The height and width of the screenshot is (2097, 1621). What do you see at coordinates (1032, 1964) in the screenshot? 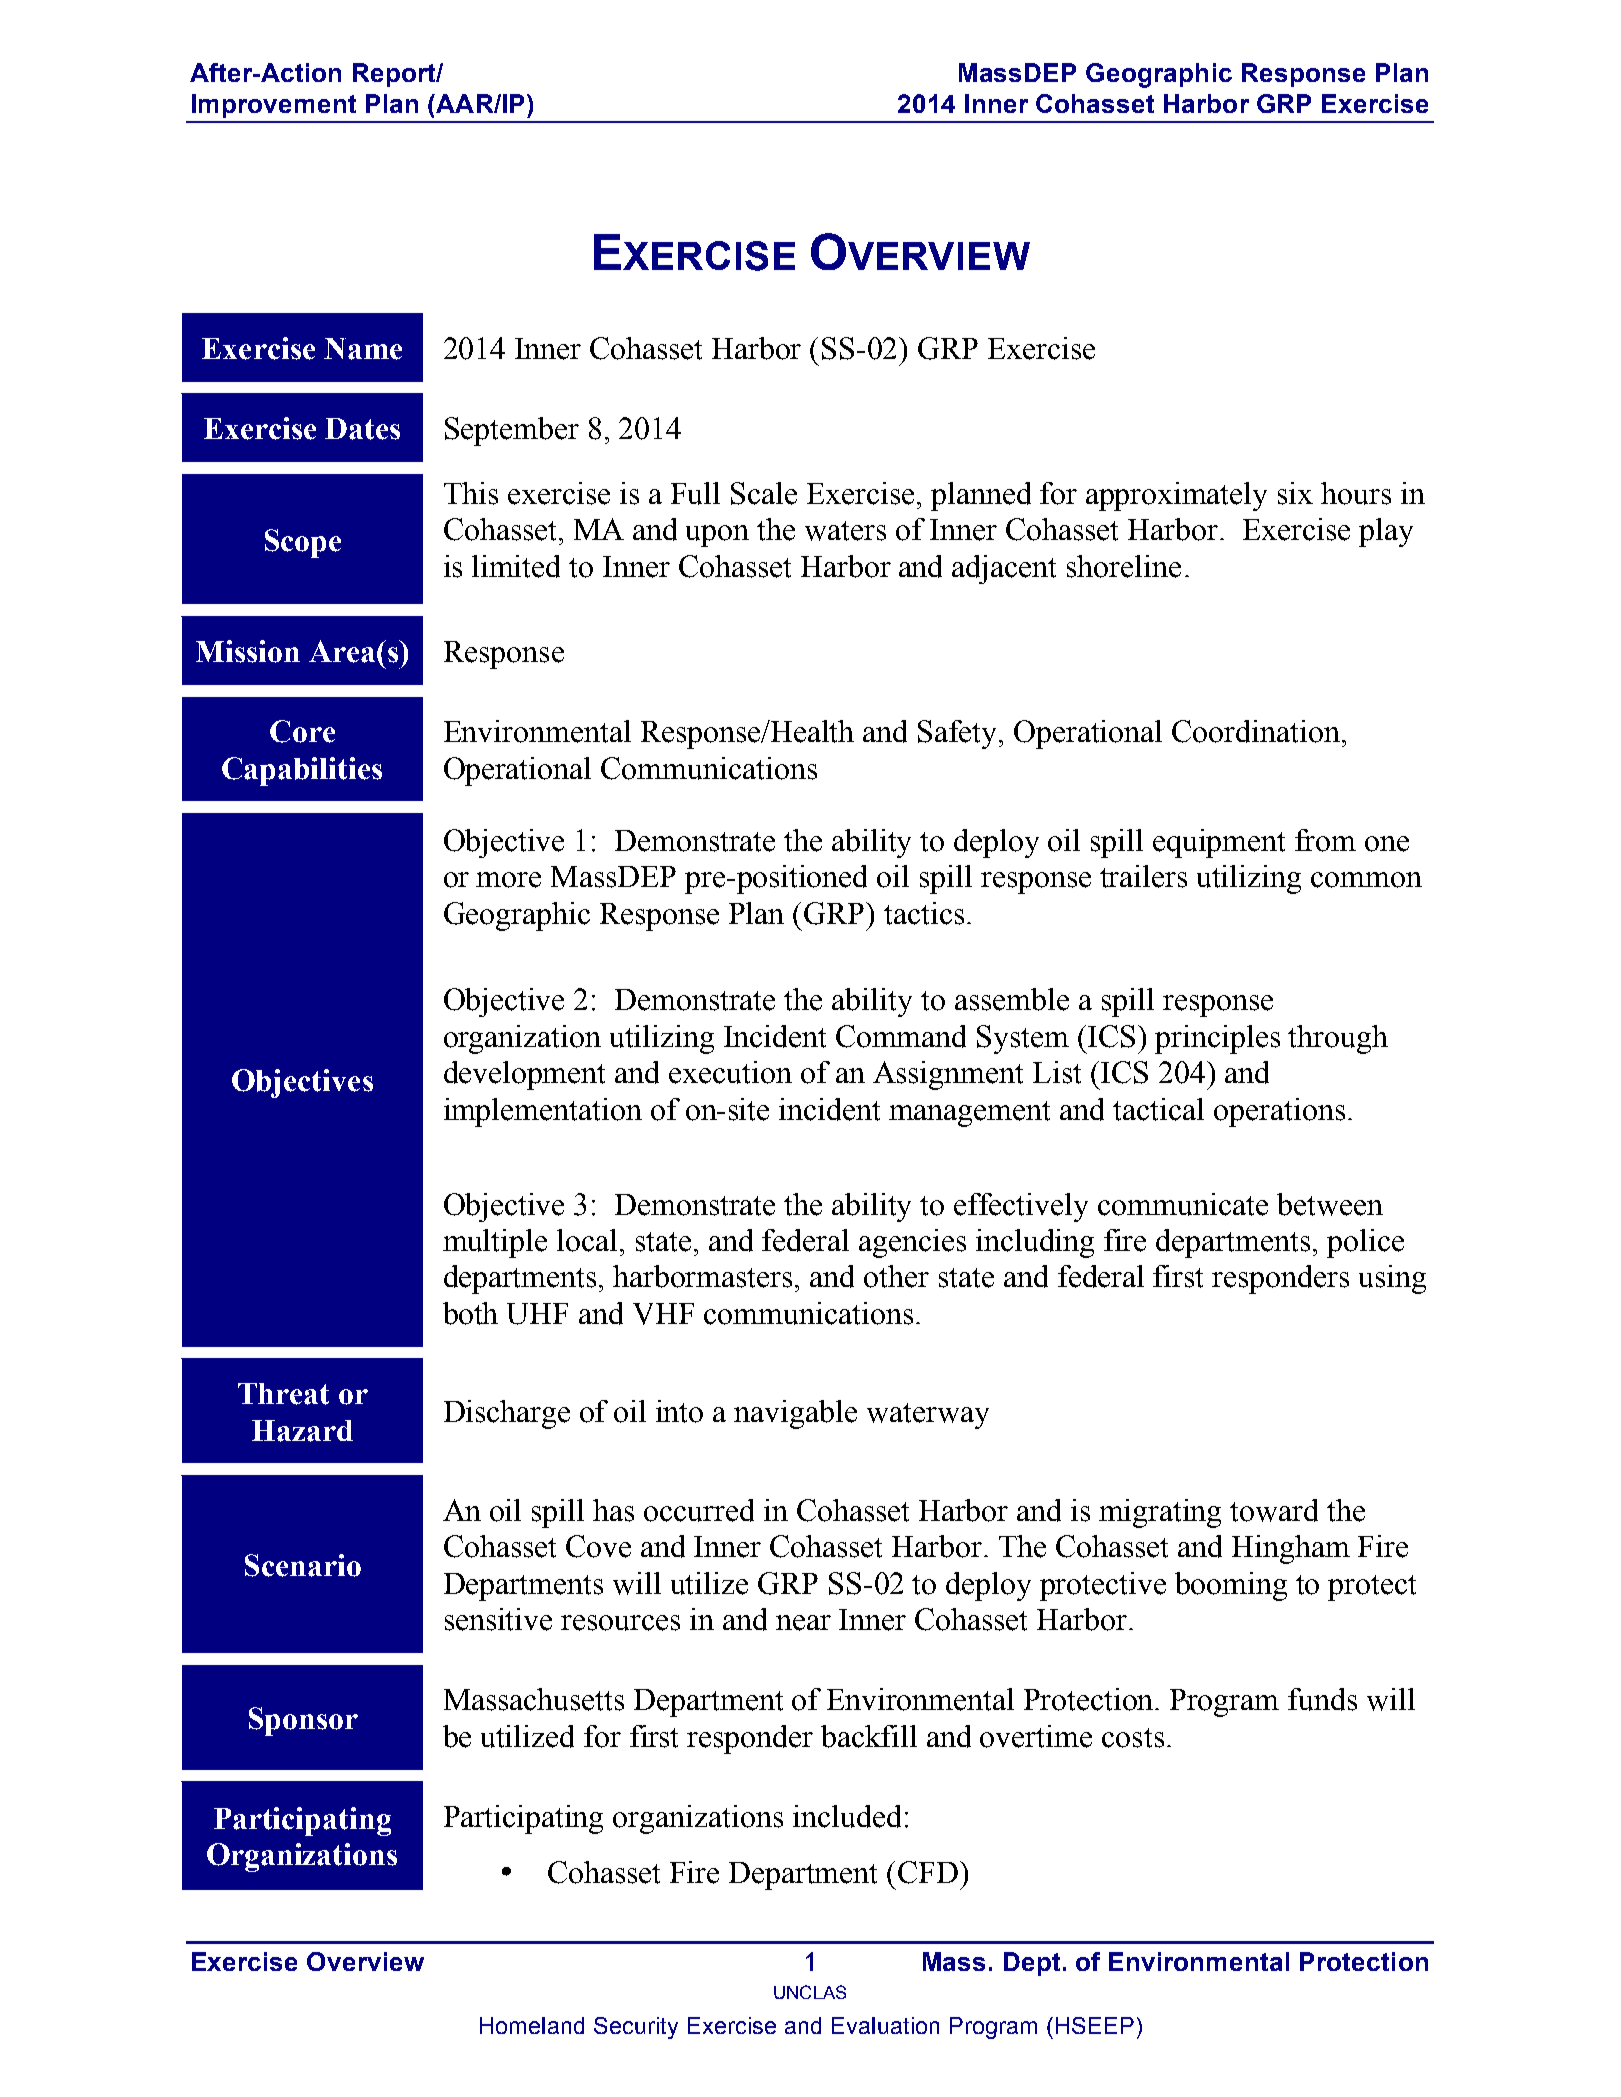
I see `Dept` at bounding box center [1032, 1964].
